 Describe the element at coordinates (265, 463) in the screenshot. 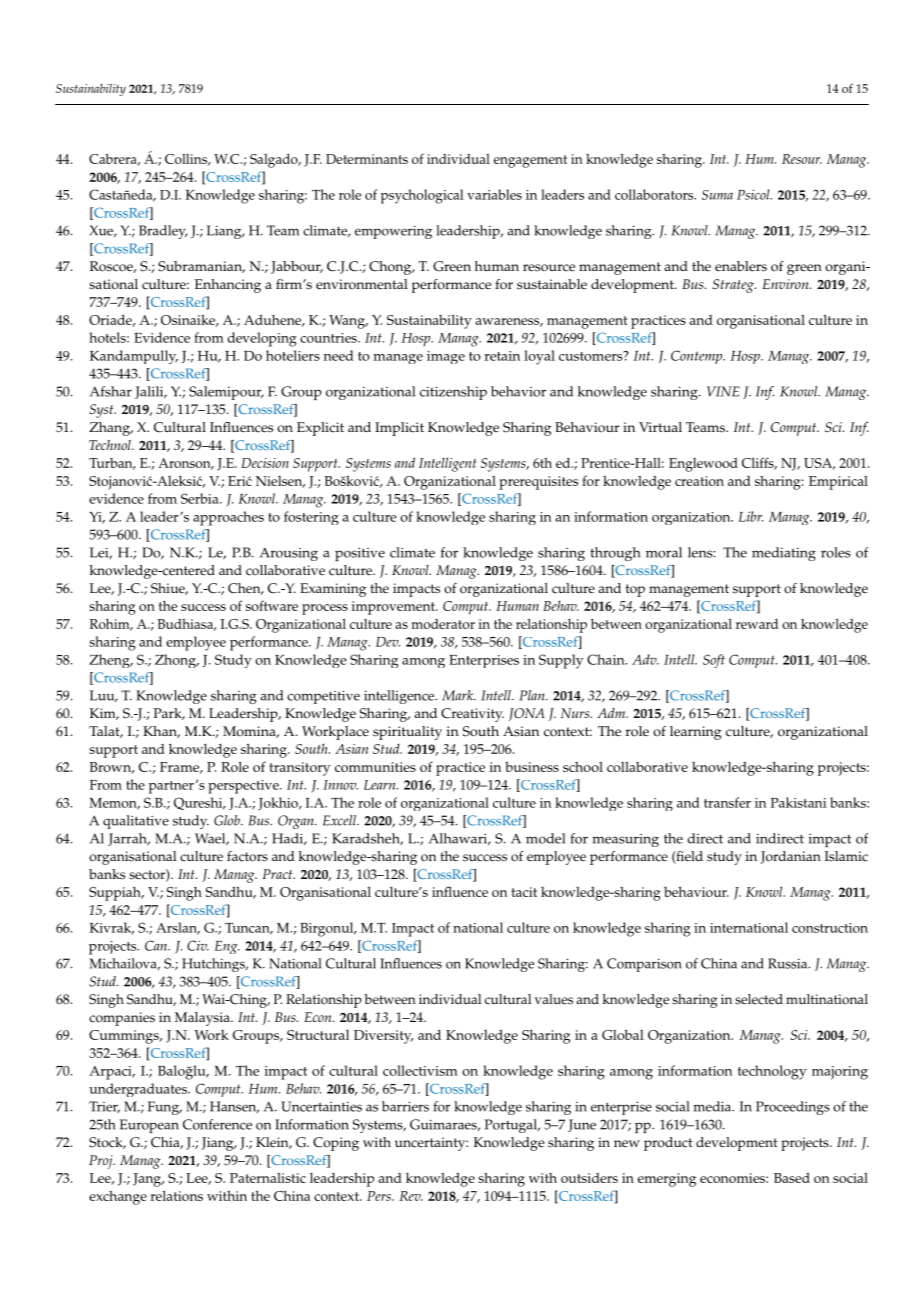

I see `Decision` at that location.
